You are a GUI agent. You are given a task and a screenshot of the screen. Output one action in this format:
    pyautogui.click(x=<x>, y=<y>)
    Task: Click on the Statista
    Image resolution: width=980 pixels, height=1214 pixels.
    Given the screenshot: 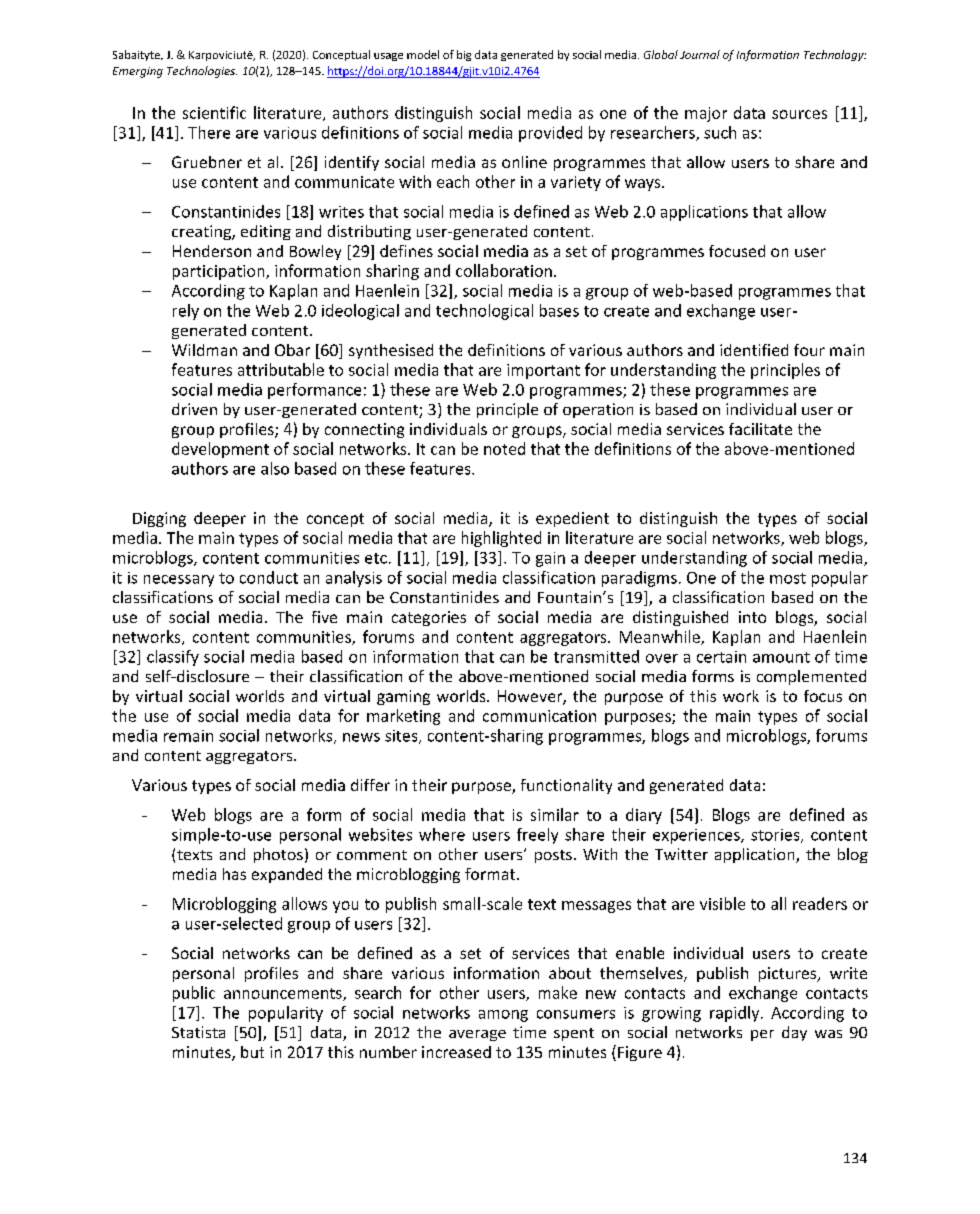 What is the action you would take?
    pyautogui.click(x=198, y=1032)
